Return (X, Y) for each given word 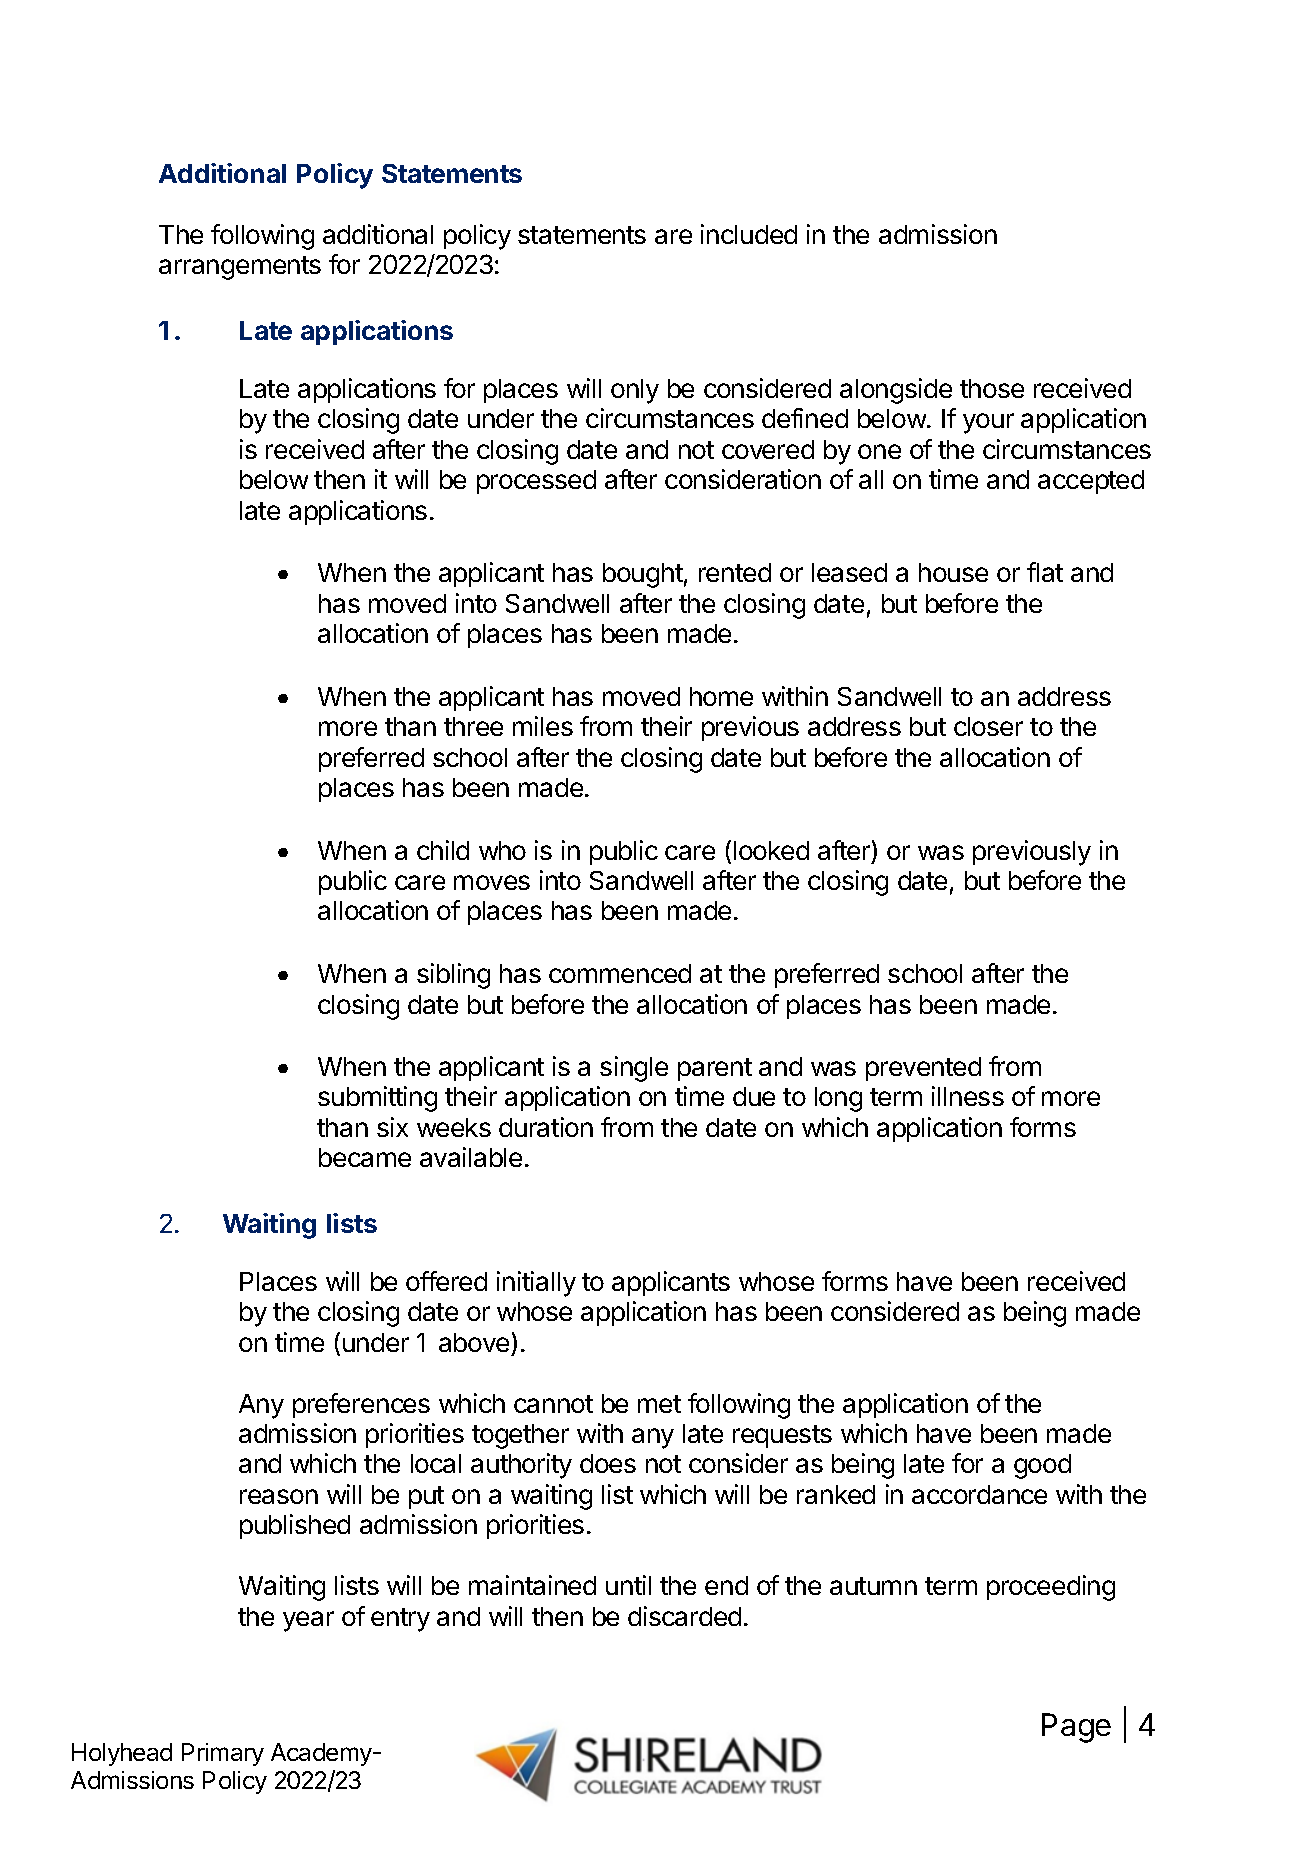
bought (643, 575)
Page (1076, 1728)
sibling (453, 976)
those (992, 388)
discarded (684, 1616)
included (749, 234)
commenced (620, 973)
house (953, 572)
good (1042, 1466)
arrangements (240, 268)
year (308, 1621)
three (473, 726)
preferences (361, 1405)
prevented (923, 1069)
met (659, 1404)
